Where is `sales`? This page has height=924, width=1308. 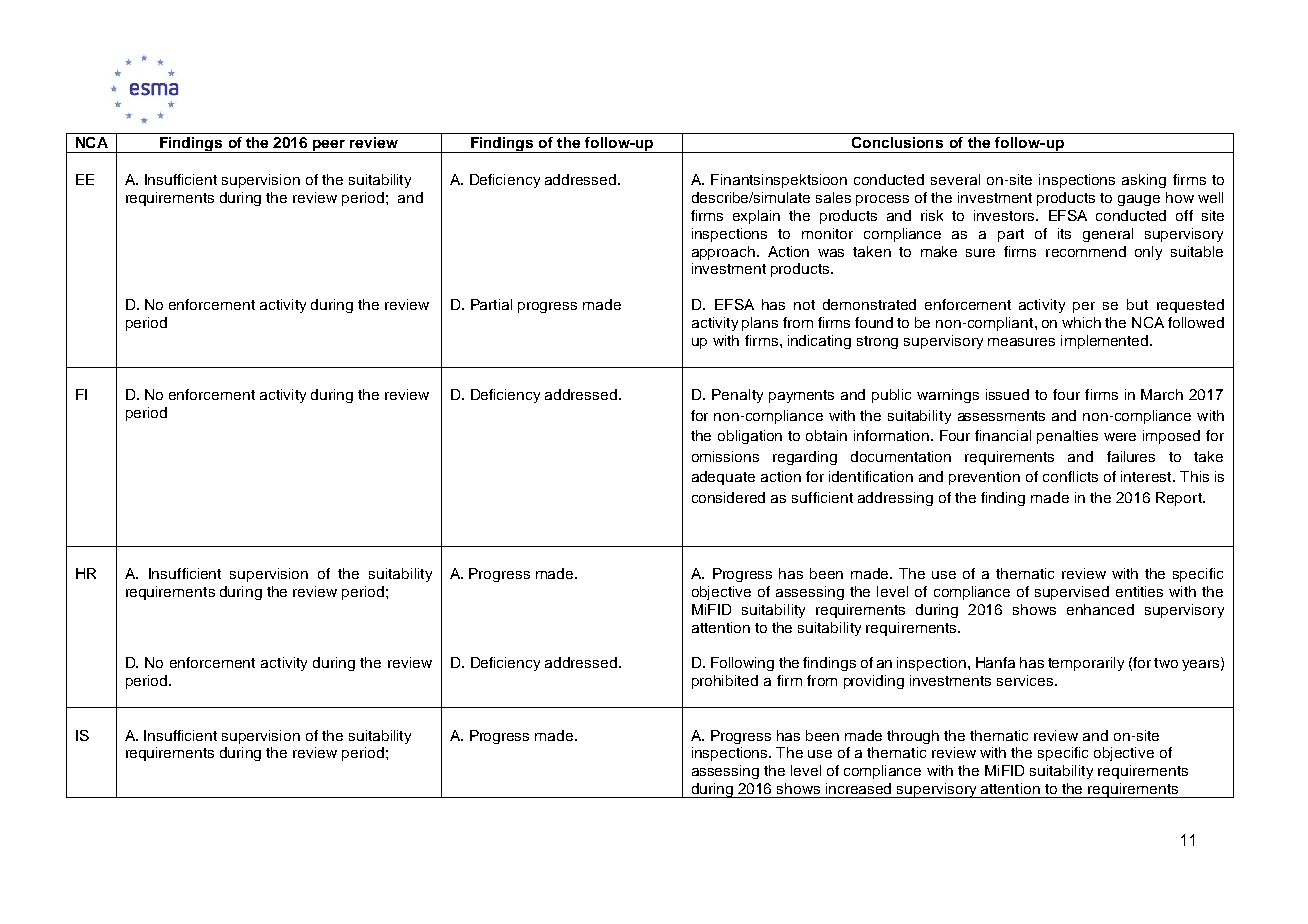
sales is located at coordinates (833, 197).
